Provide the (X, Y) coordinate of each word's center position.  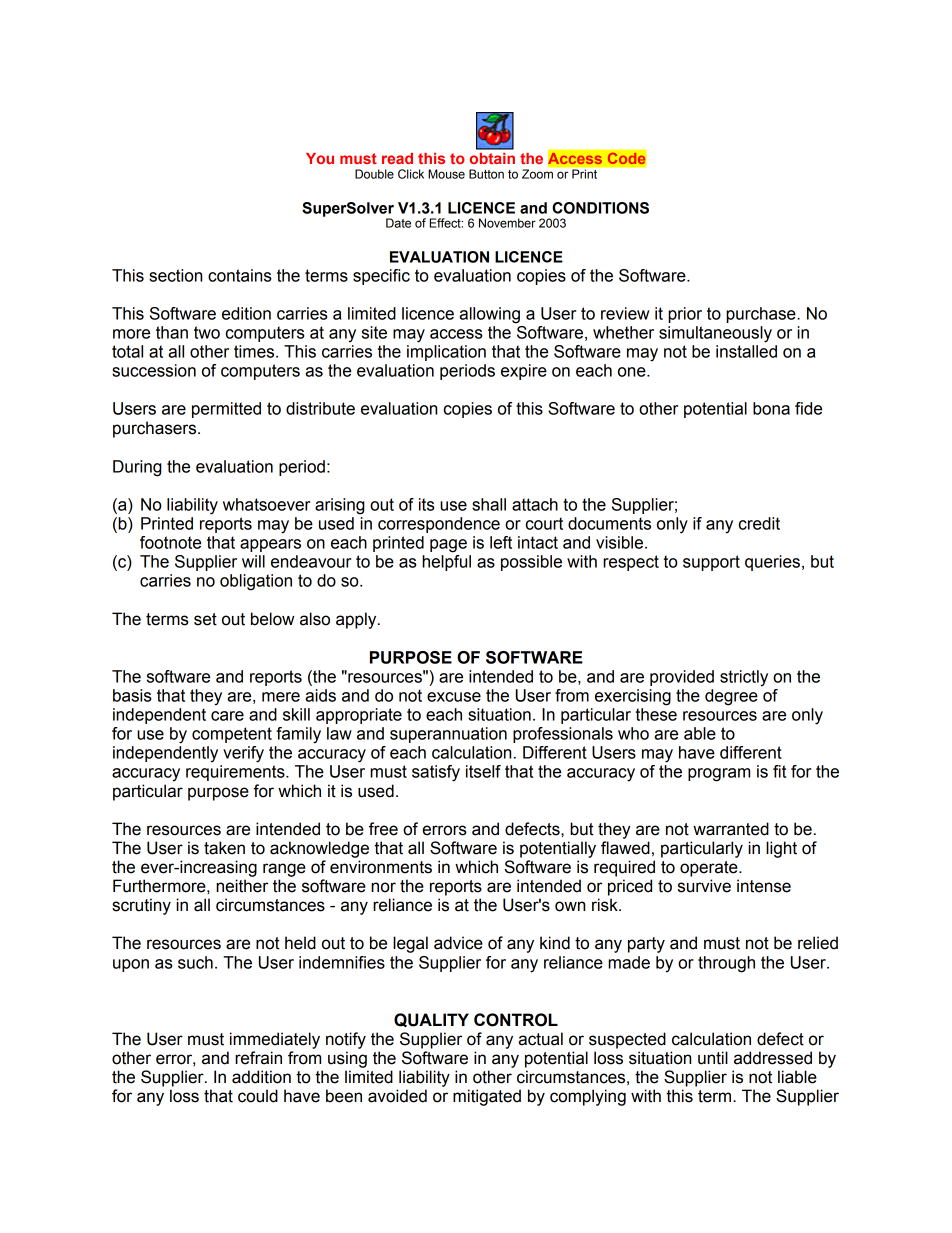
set (205, 619)
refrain (258, 1058)
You (320, 158)
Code (626, 158)
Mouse (446, 174)
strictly (744, 678)
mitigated (487, 1097)
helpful (446, 563)
